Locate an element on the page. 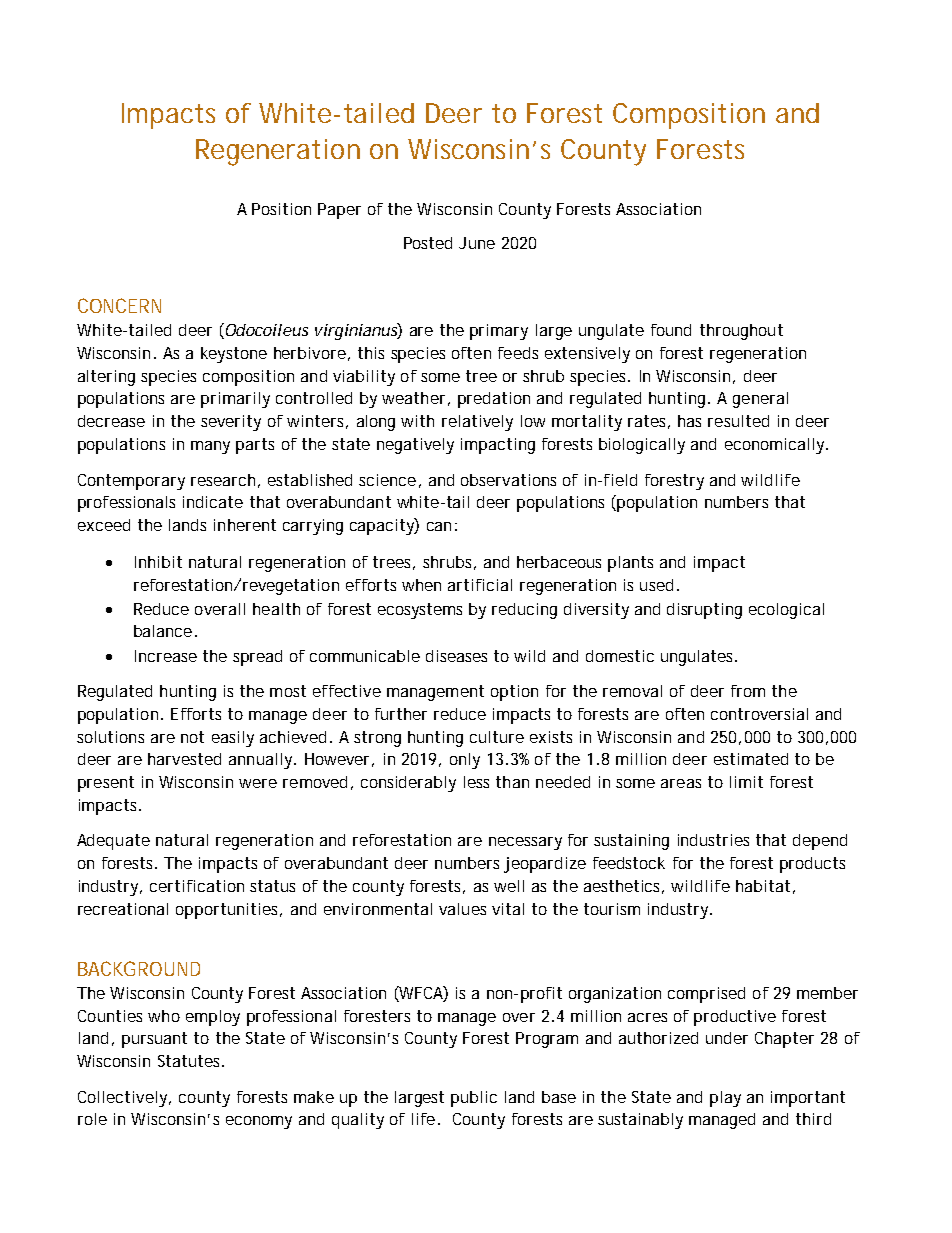 This page has width=952, height=1233. public is located at coordinates (474, 1099).
